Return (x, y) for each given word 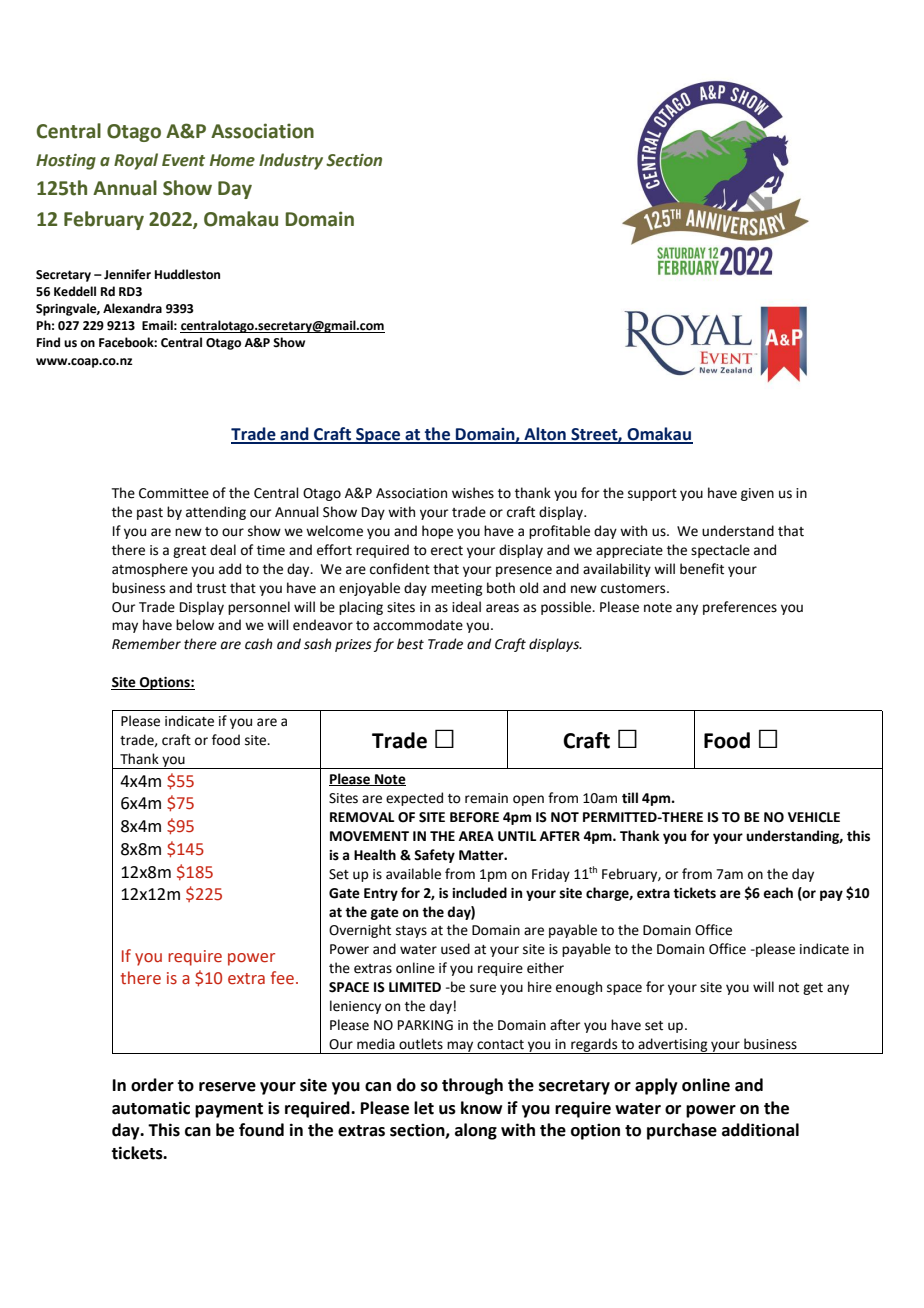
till (630, 798)
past (150, 514)
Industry (291, 161)
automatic (151, 1108)
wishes (473, 493)
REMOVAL (362, 817)
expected (414, 799)
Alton (545, 435)
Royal (136, 161)
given (757, 494)
